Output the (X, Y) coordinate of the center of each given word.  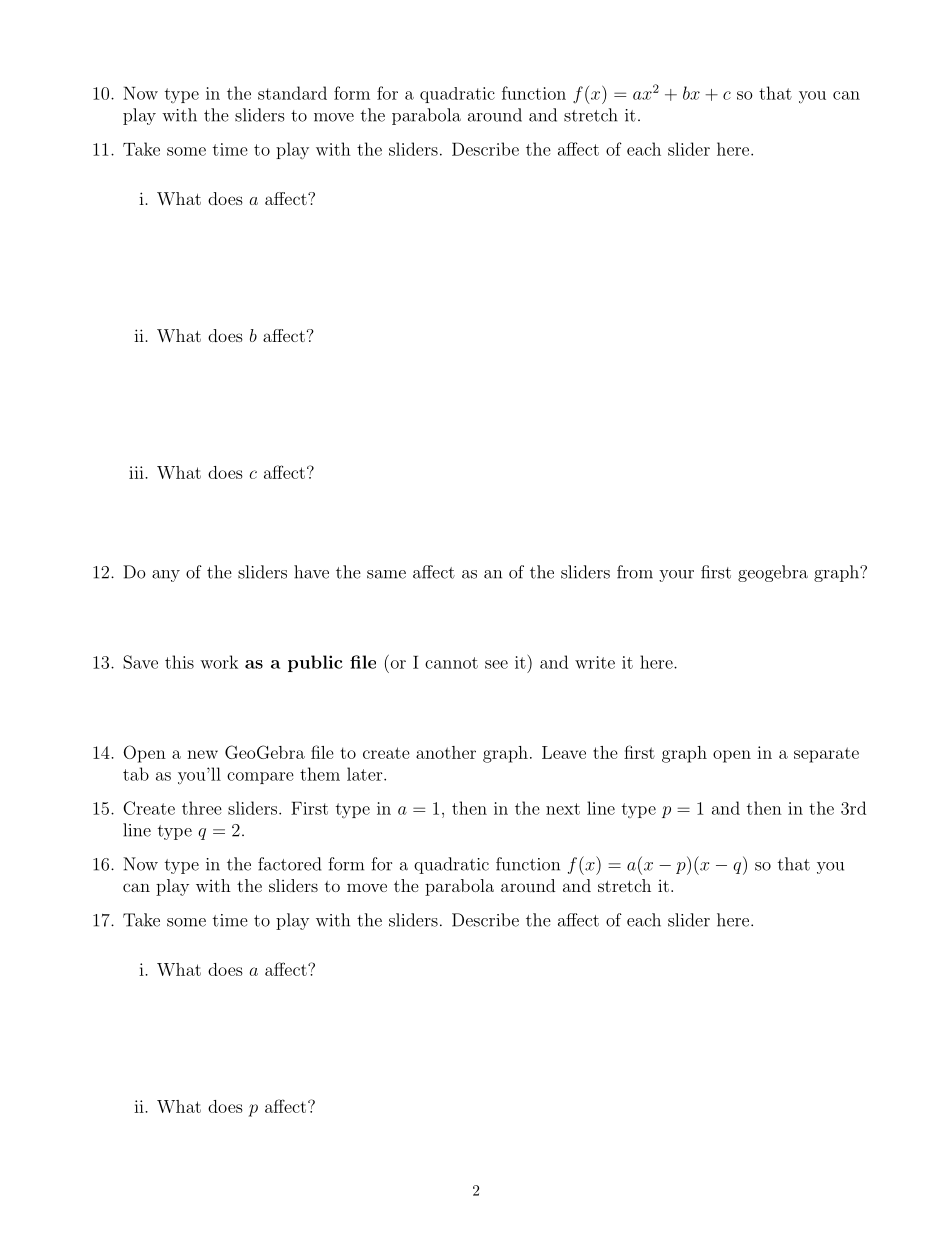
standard (292, 93)
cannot (451, 663)
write (595, 662)
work (219, 662)
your (676, 576)
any (166, 576)
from (635, 572)
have (311, 572)
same (386, 574)
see (496, 664)
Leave (564, 752)
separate (826, 755)
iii (137, 472)
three (202, 808)
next (563, 809)
